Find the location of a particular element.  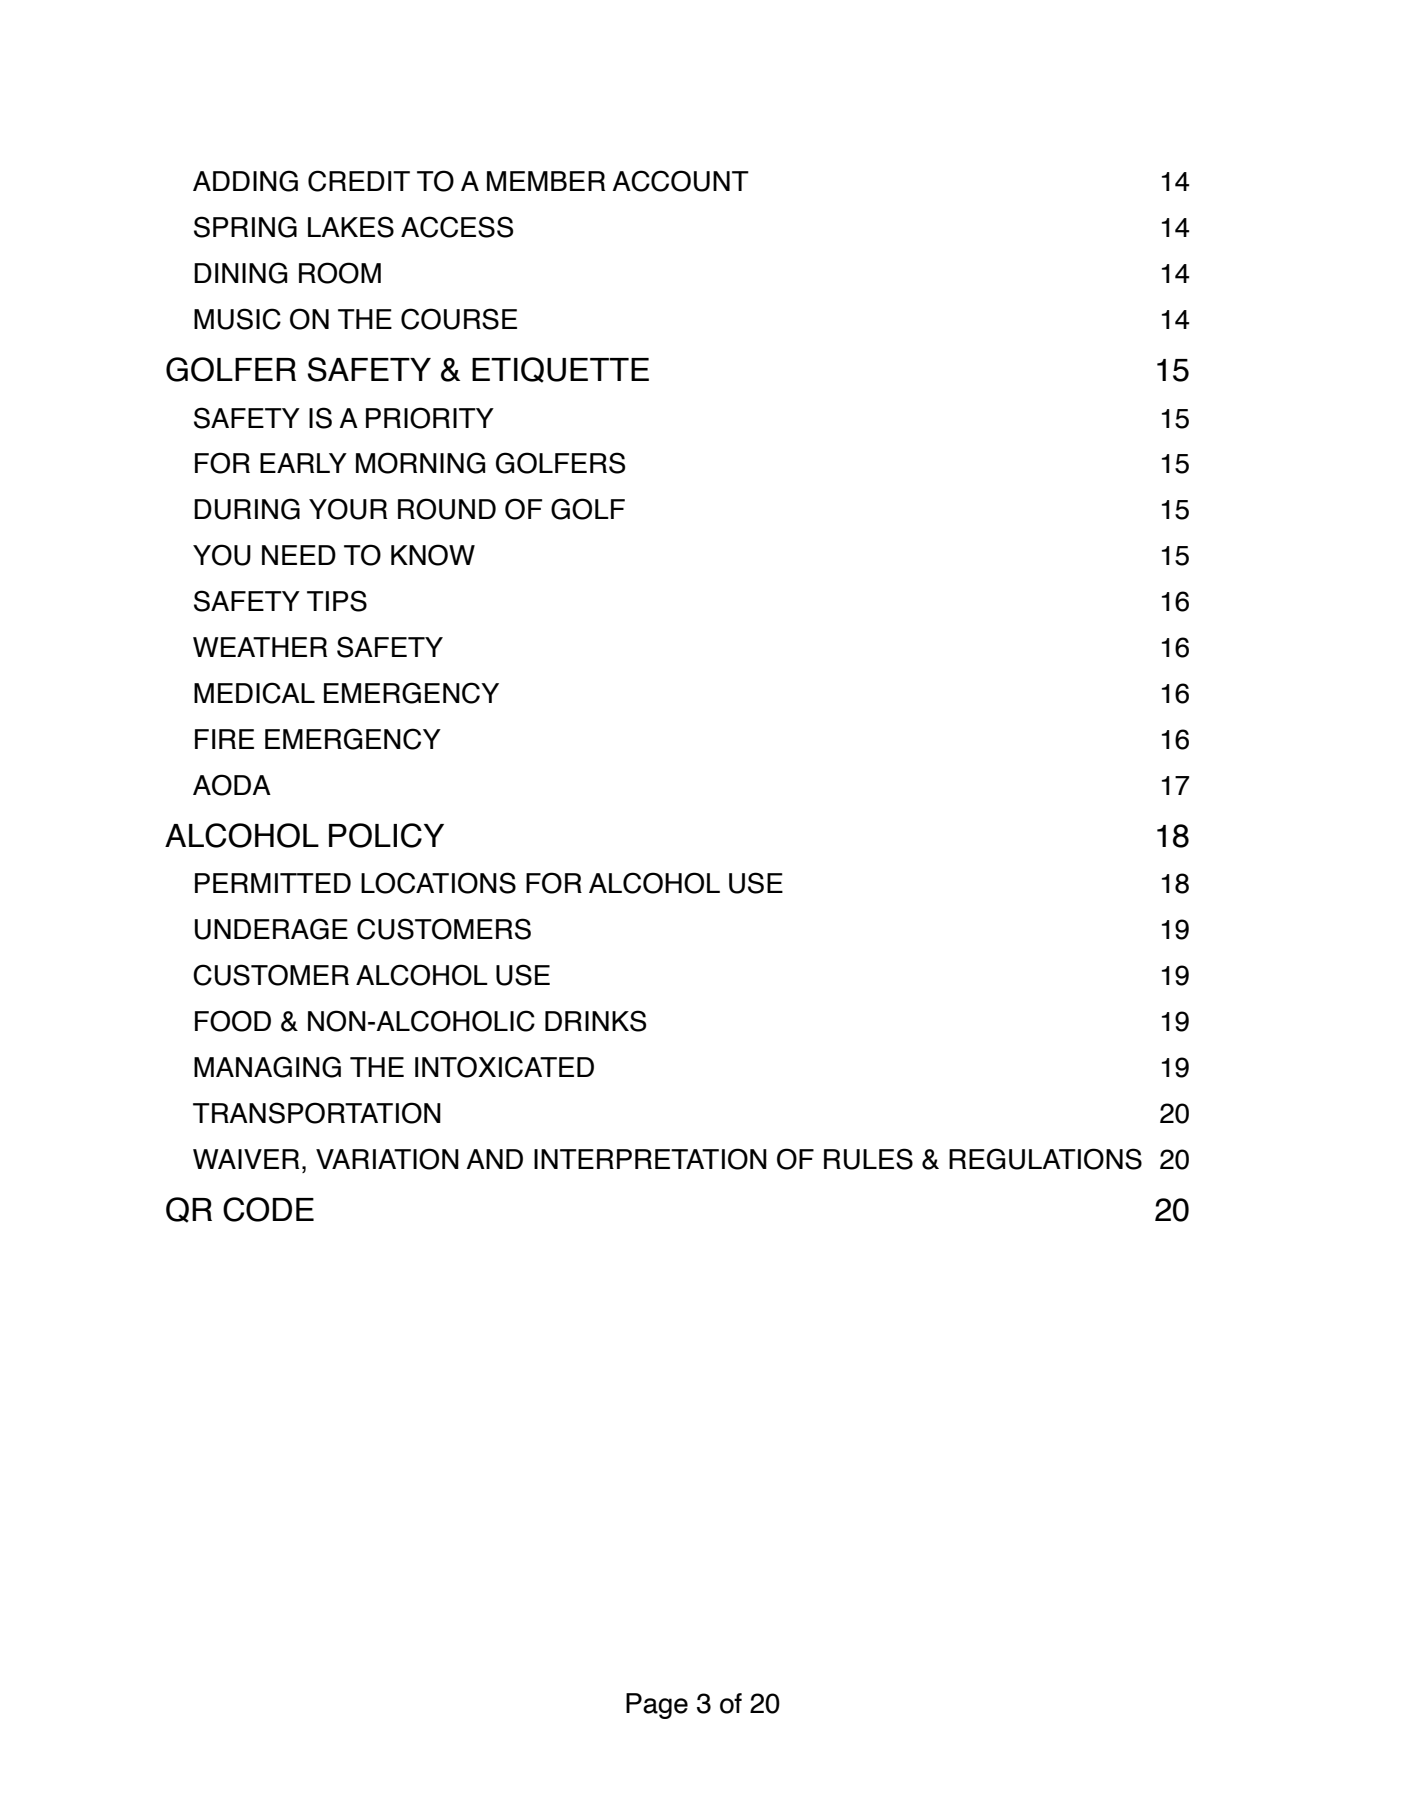

Page is located at coordinates (657, 1706).
